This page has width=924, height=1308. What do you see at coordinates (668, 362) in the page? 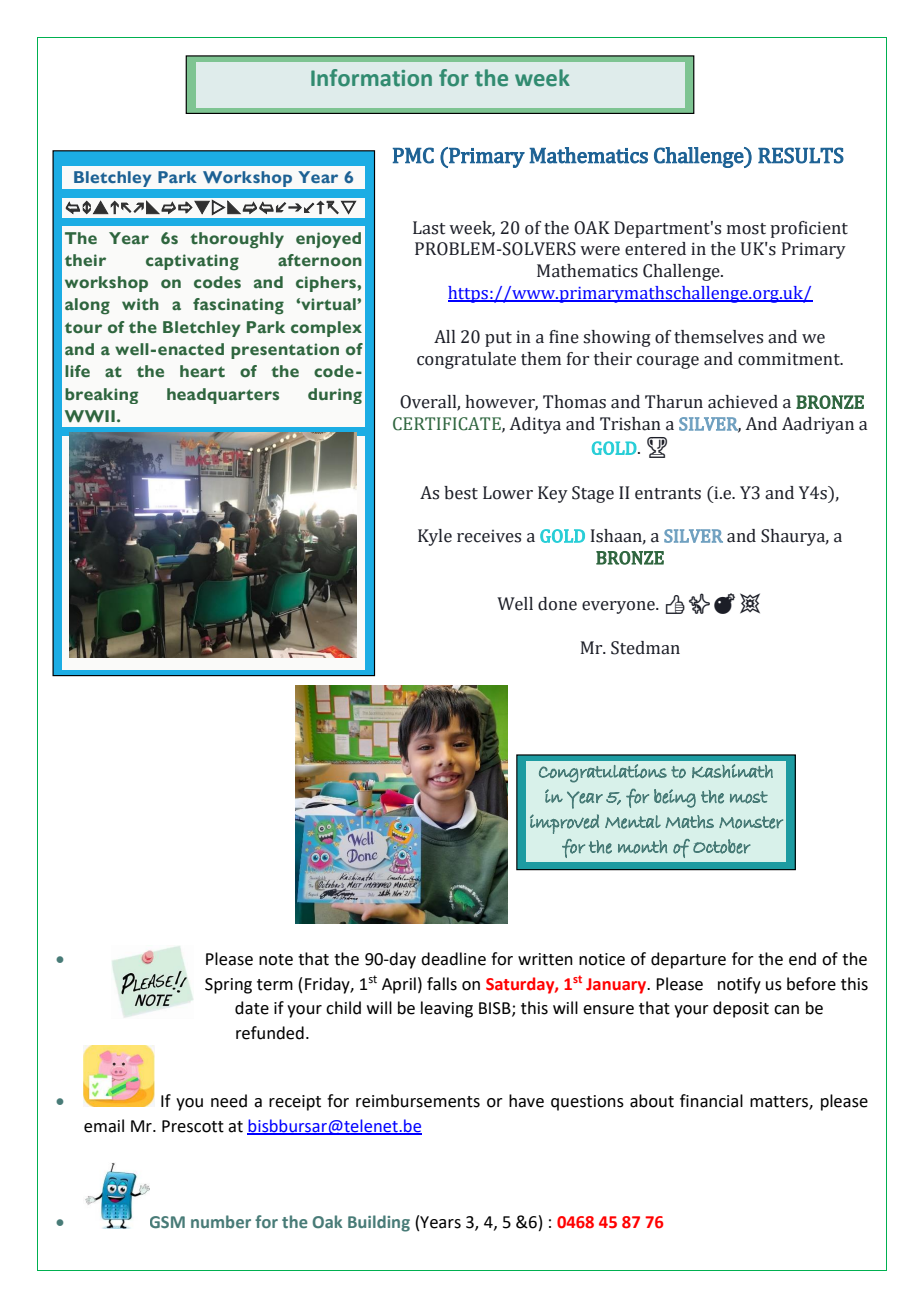
I see `courage` at bounding box center [668, 362].
